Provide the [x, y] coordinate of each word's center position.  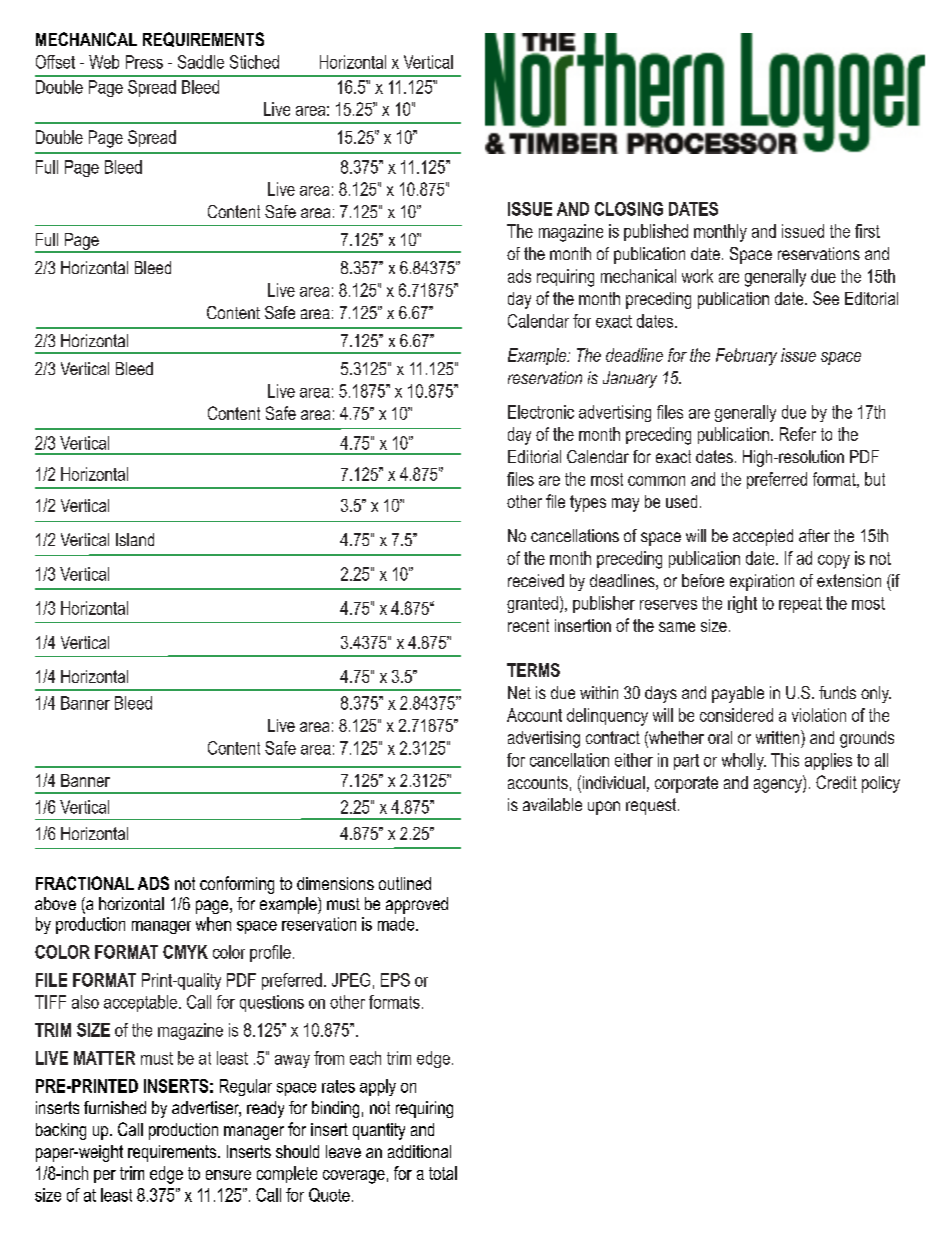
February [746, 357]
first [867, 231]
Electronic [541, 412]
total [443, 1173]
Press [144, 62]
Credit [836, 782]
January [630, 379]
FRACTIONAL [85, 883]
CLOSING [629, 209]
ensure [228, 1175]
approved [417, 905]
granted [532, 604]
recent [528, 625]
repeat [800, 605]
